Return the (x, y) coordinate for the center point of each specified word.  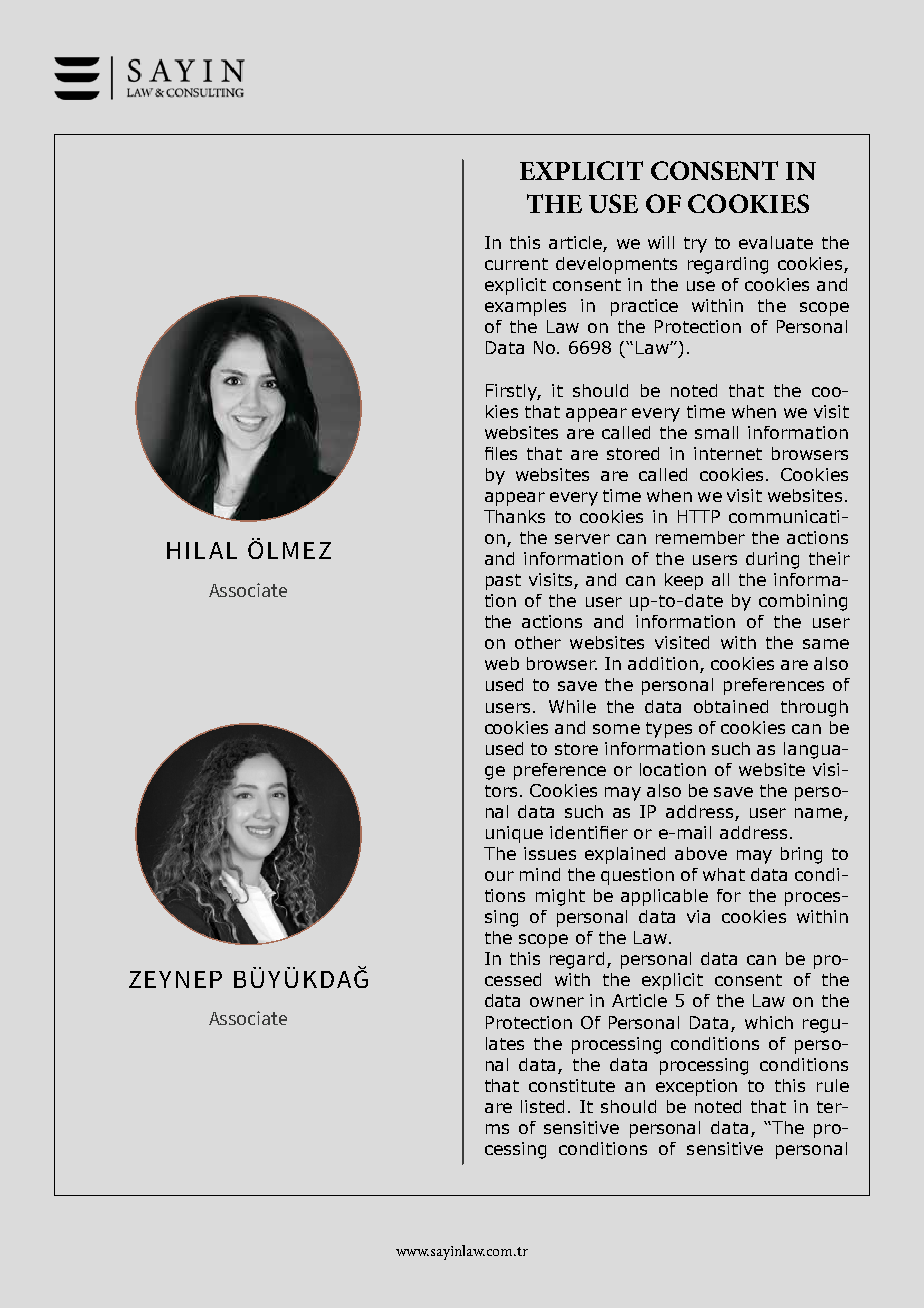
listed (542, 1106)
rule (833, 1085)
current (516, 264)
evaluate (776, 242)
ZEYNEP (175, 979)
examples (525, 307)
